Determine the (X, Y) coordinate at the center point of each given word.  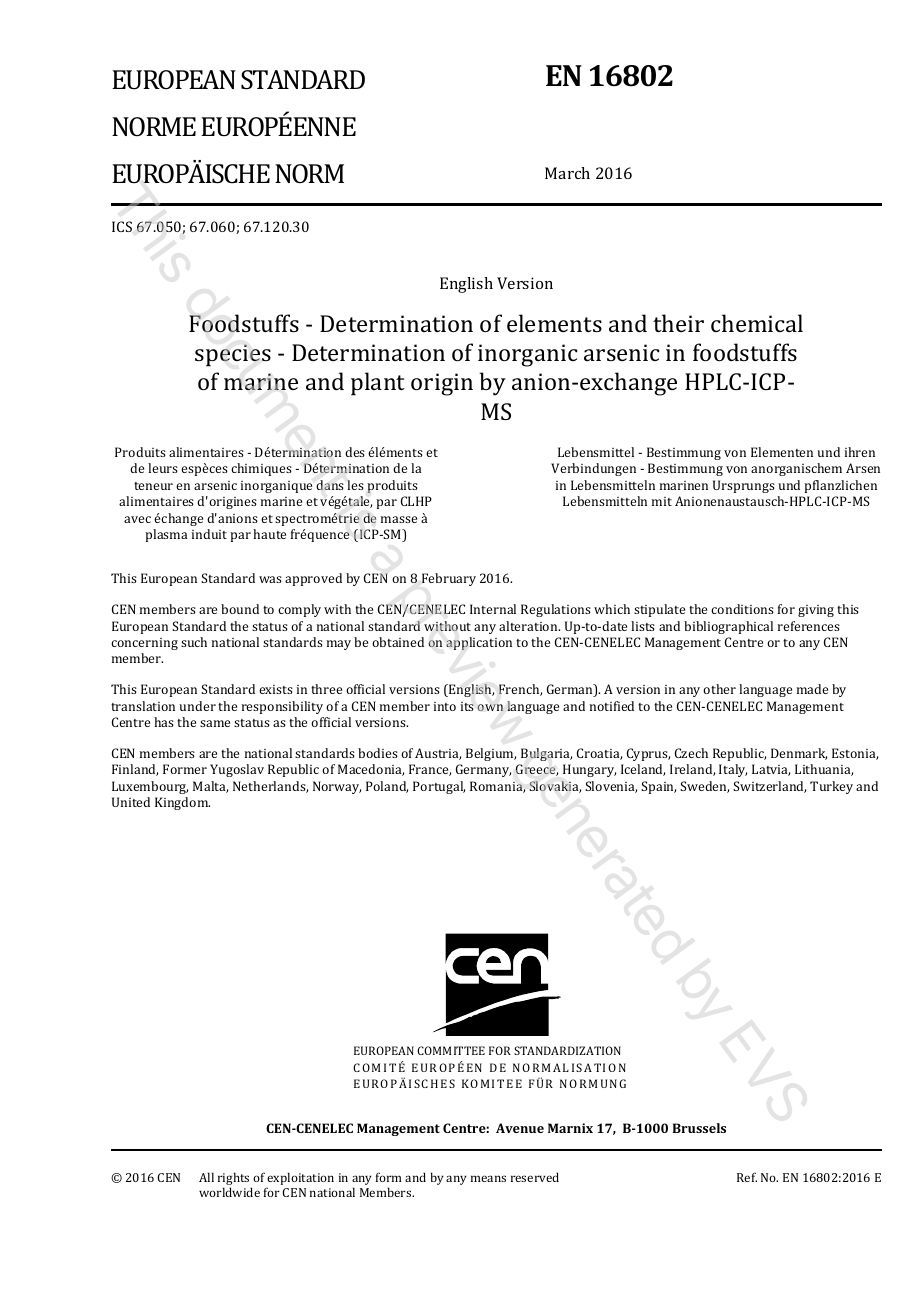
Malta (210, 787)
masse (399, 519)
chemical (757, 323)
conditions (742, 609)
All (206, 1177)
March (567, 173)
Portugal (439, 787)
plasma (166, 535)
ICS (122, 226)
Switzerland (769, 787)
